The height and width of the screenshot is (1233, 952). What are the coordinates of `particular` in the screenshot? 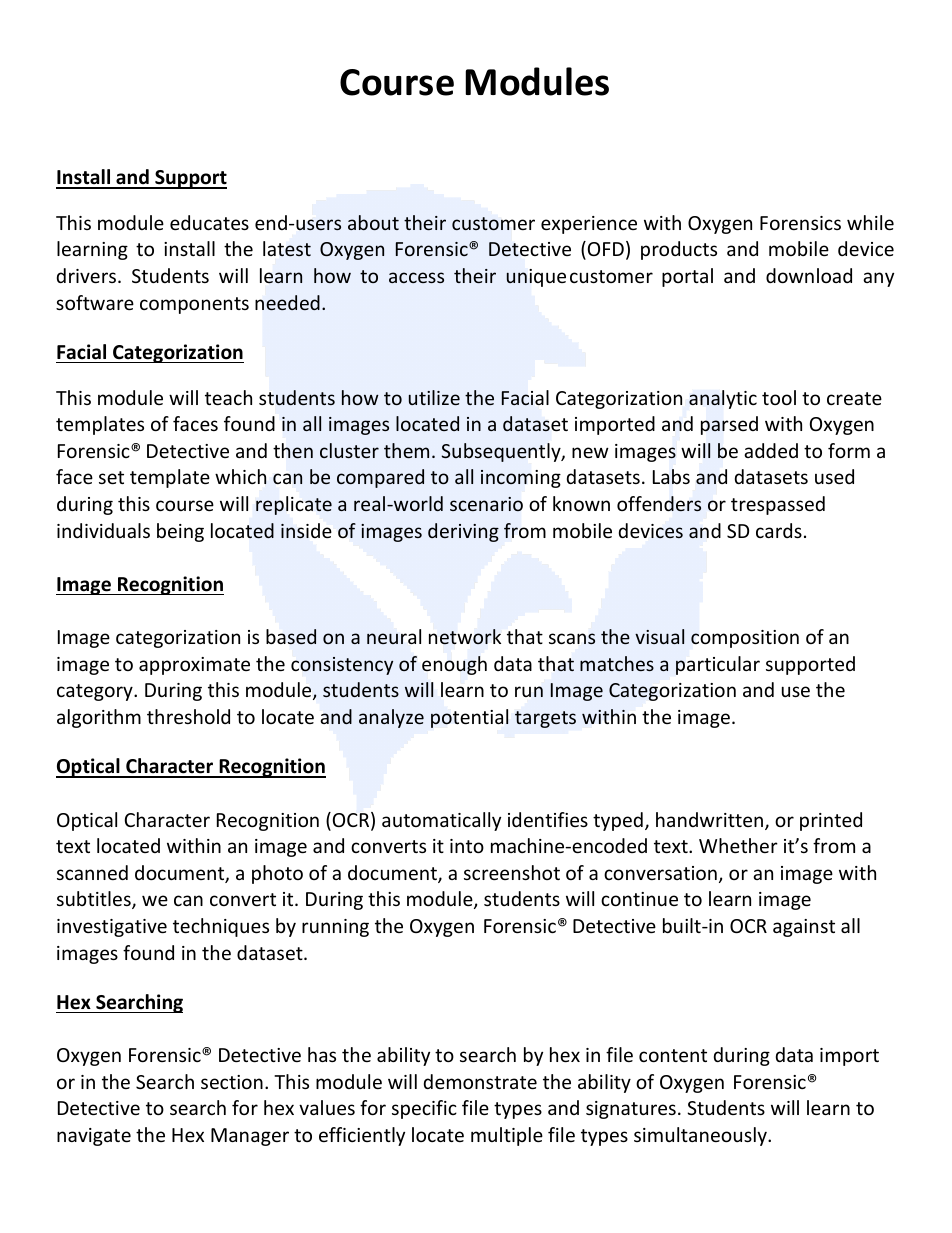 It's located at (718, 665).
